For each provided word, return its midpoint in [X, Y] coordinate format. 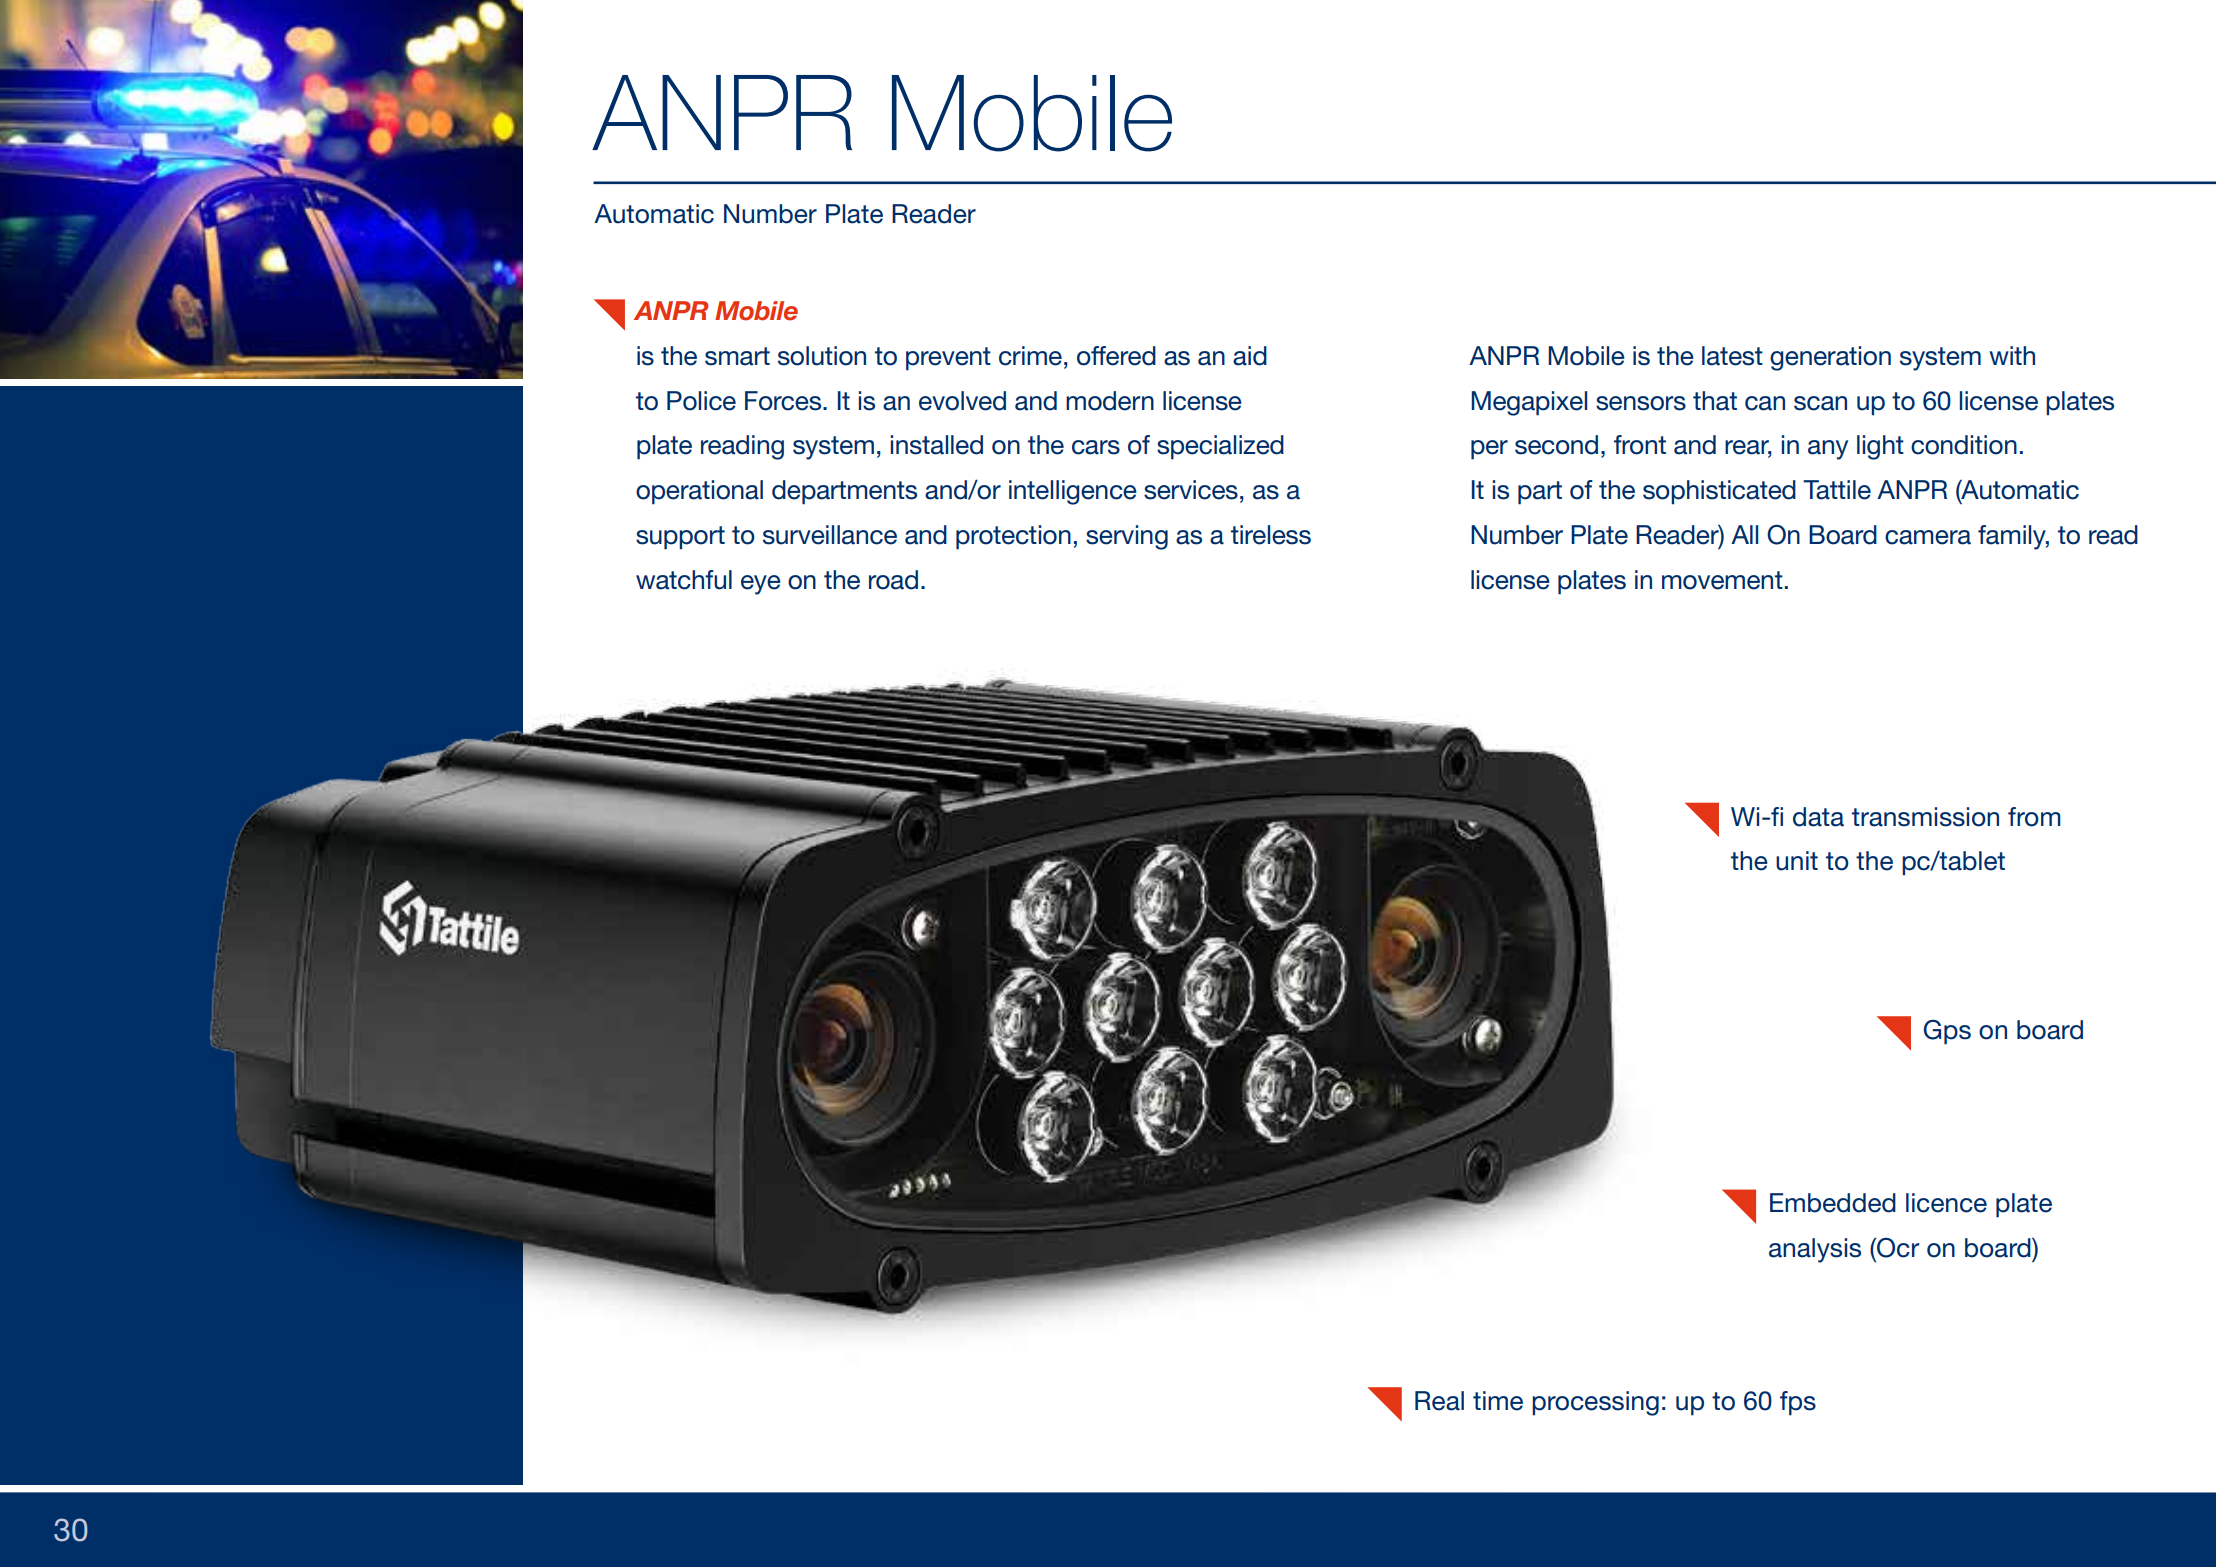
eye [761, 585]
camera [1928, 537]
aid [1250, 356]
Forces [784, 401]
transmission [1925, 817]
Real [1439, 1401]
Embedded [1833, 1203]
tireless [1271, 535]
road [893, 580]
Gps [1947, 1032]
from [2034, 817]
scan [1820, 403]
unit [1797, 861]
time [1498, 1401]
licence [1946, 1203]
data [1818, 817]
